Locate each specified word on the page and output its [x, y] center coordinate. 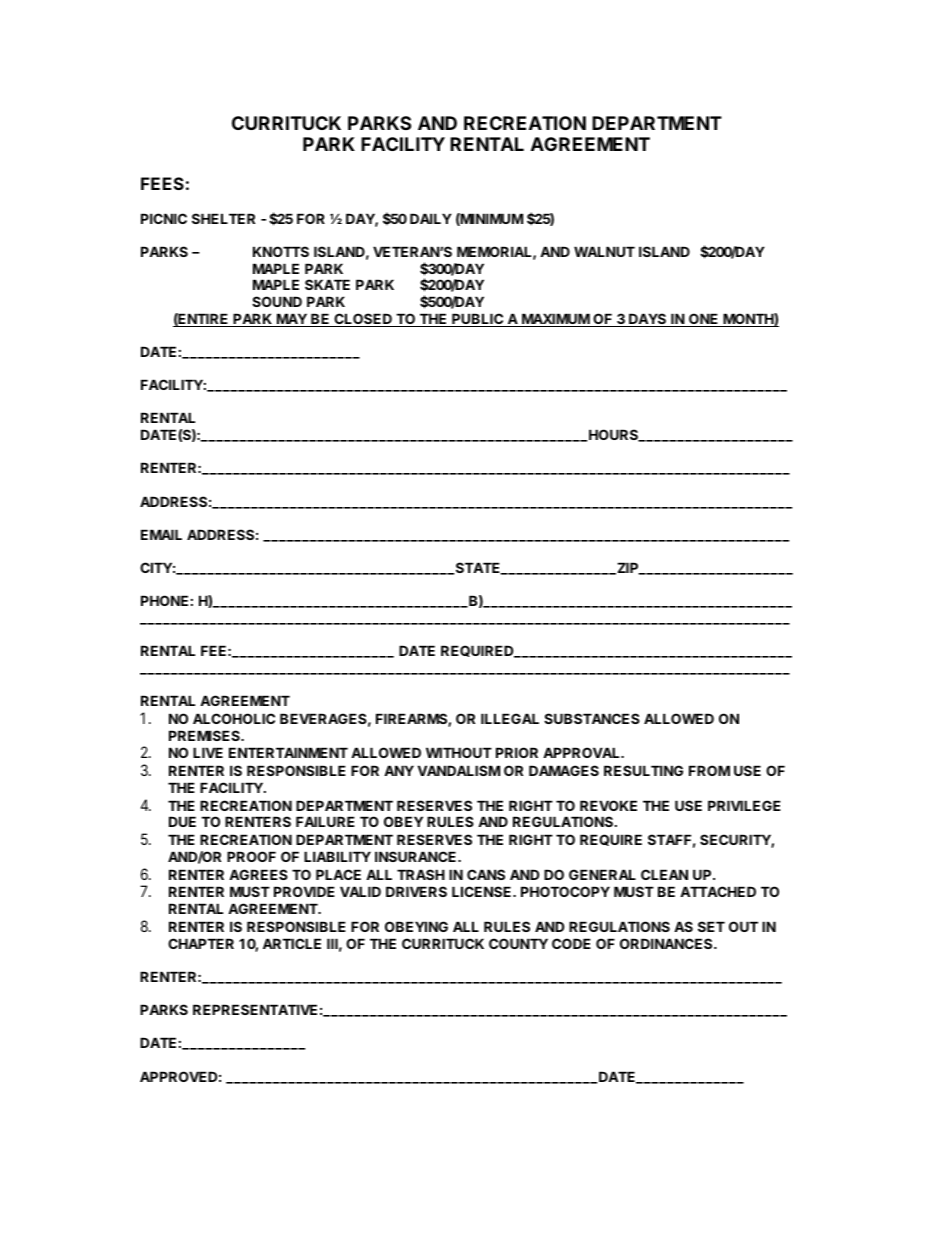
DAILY [431, 218]
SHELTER [223, 218]
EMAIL [161, 534]
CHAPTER [201, 943]
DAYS [648, 320]
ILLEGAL [510, 718]
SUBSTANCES [592, 718]
